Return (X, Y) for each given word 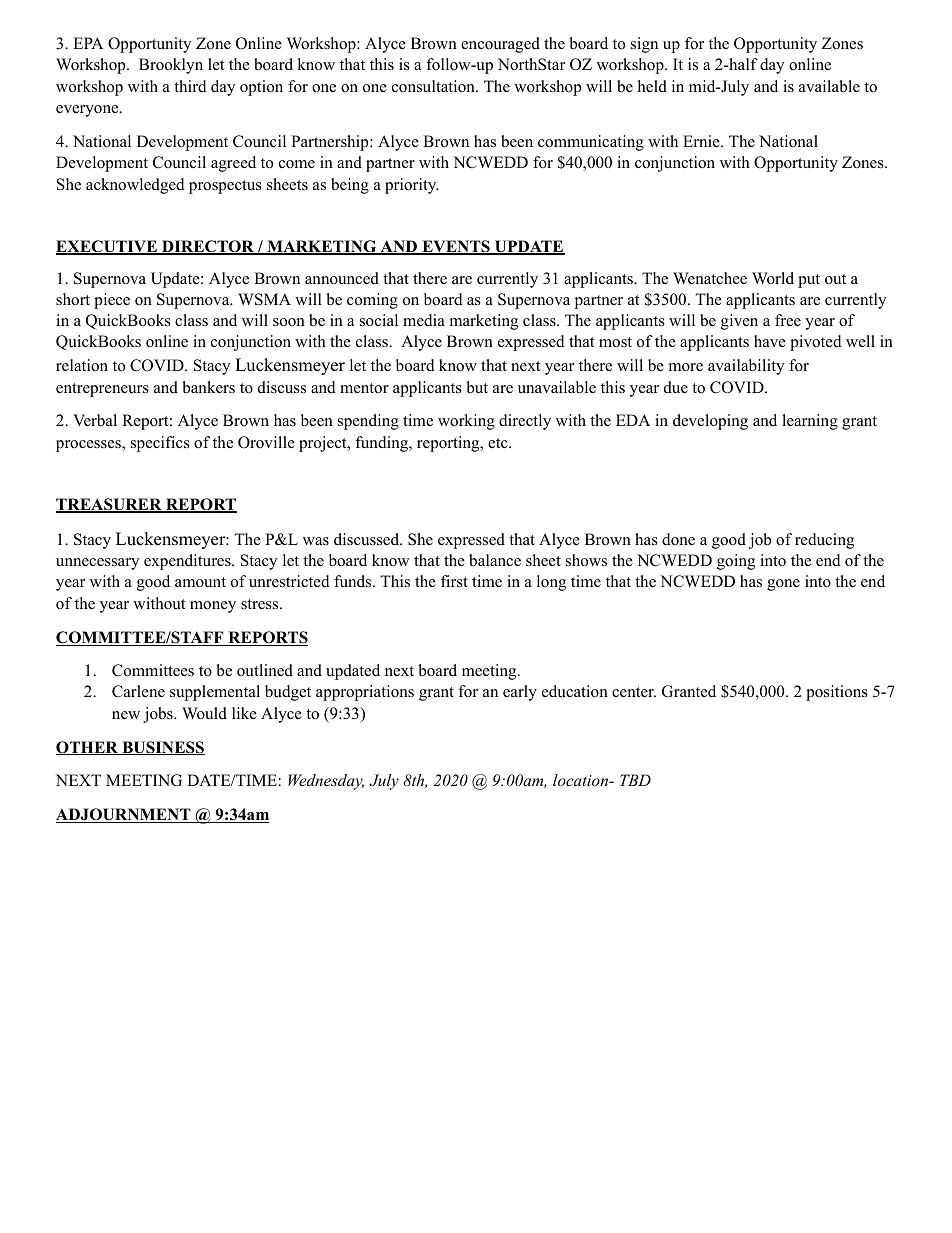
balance (495, 560)
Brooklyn (171, 66)
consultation (434, 86)
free (788, 320)
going (736, 562)
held (652, 86)
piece (112, 301)
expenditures (188, 562)
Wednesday (326, 782)
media (424, 320)
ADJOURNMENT (124, 815)
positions (837, 693)
